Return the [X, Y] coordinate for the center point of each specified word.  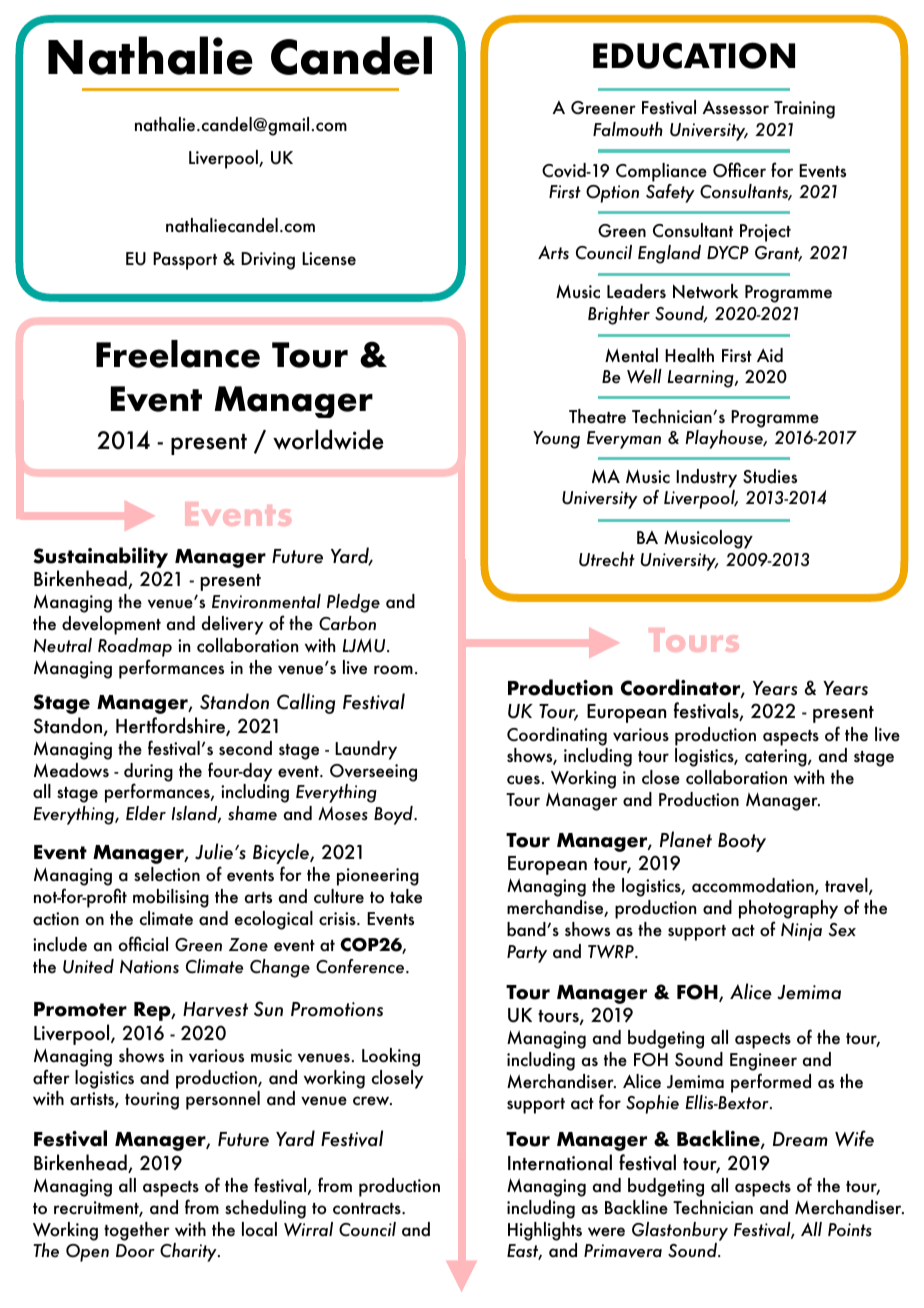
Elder [146, 813]
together [137, 1231]
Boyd [394, 815]
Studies [770, 476]
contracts [368, 1209]
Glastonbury [680, 1231]
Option [612, 194]
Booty [742, 842]
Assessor [735, 108]
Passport [185, 261]
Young [556, 440]
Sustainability [100, 557]
